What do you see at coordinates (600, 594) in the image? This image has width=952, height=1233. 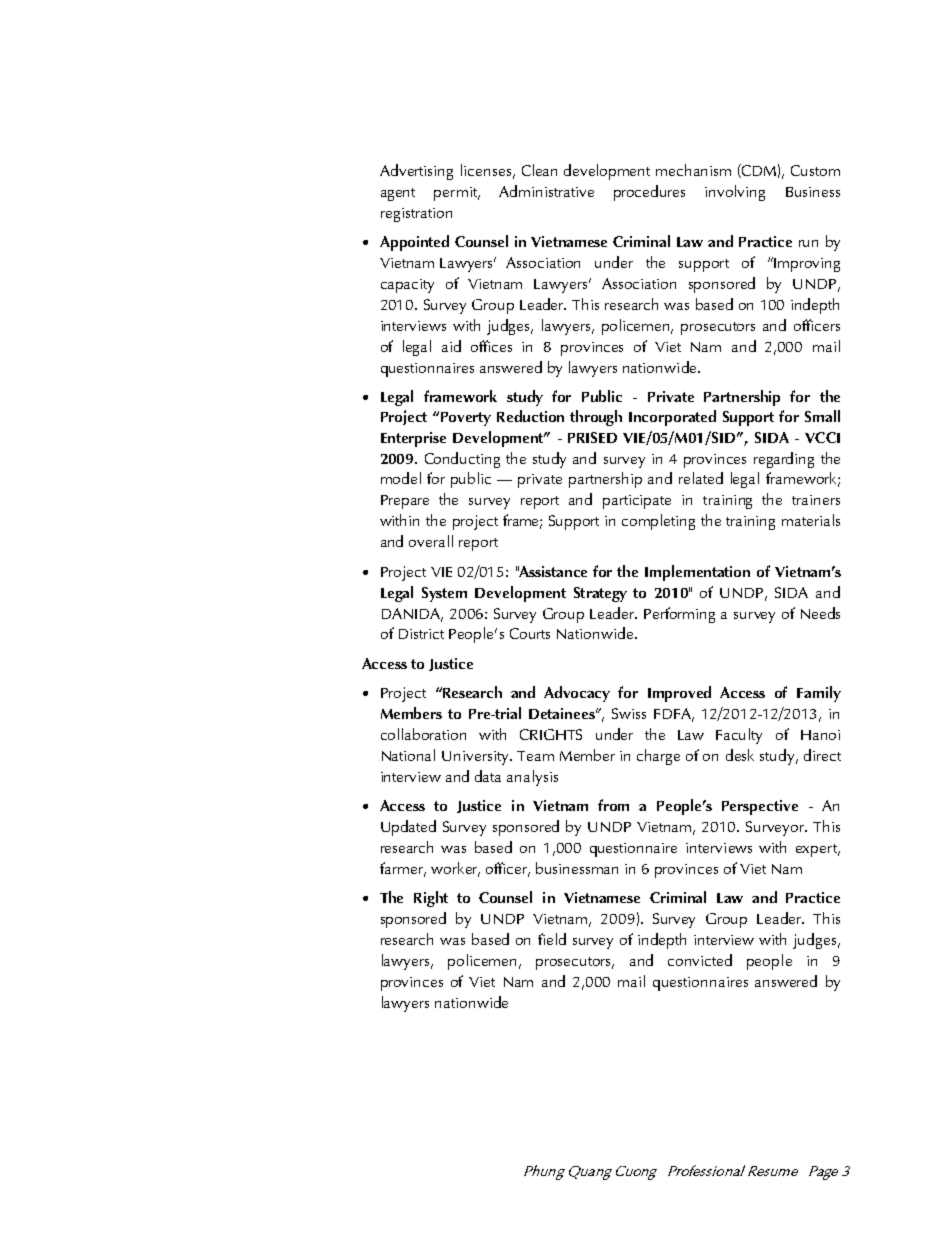 I see `Strategy` at bounding box center [600, 594].
